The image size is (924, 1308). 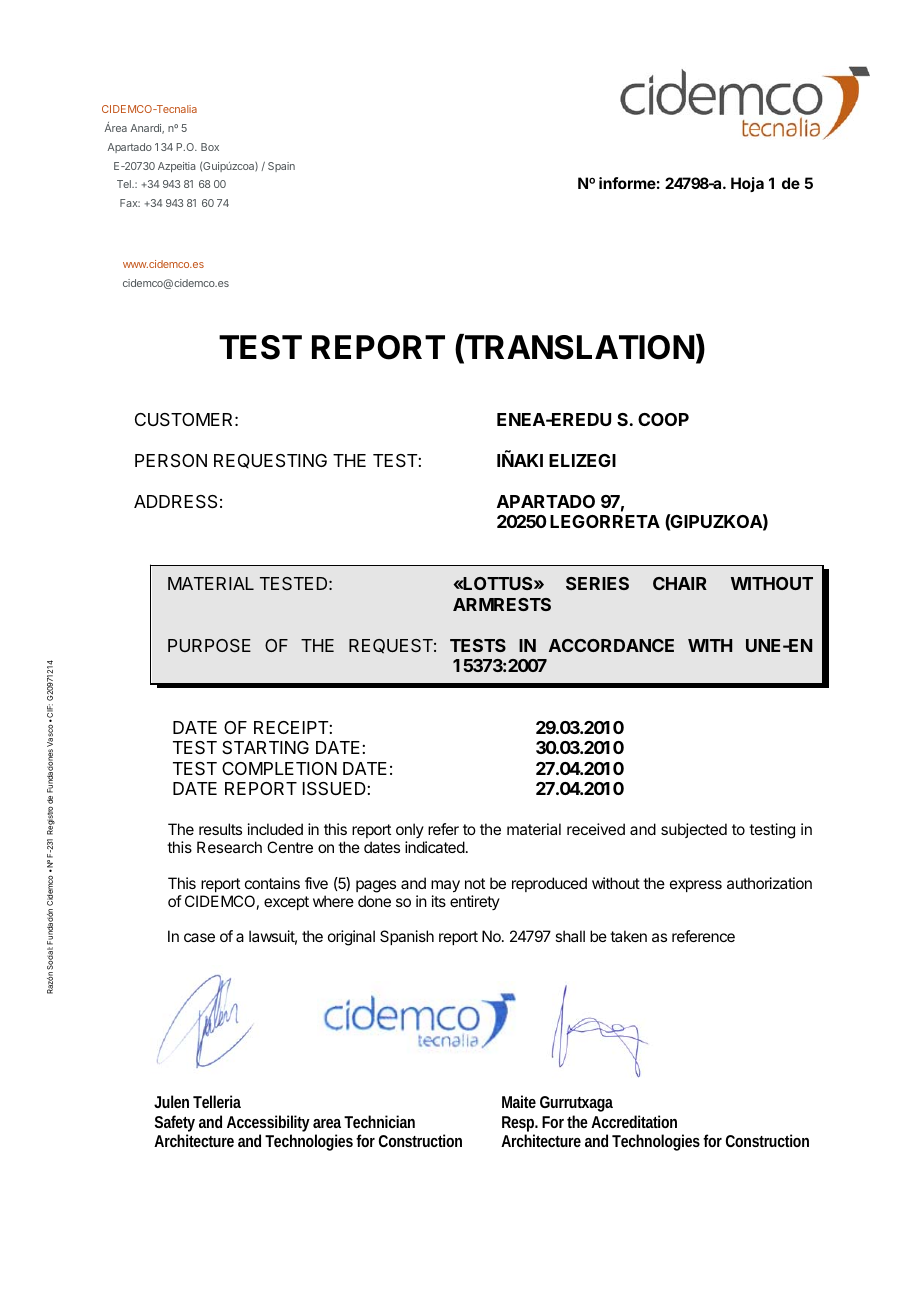 I want to click on Box, so click(x=210, y=147).
